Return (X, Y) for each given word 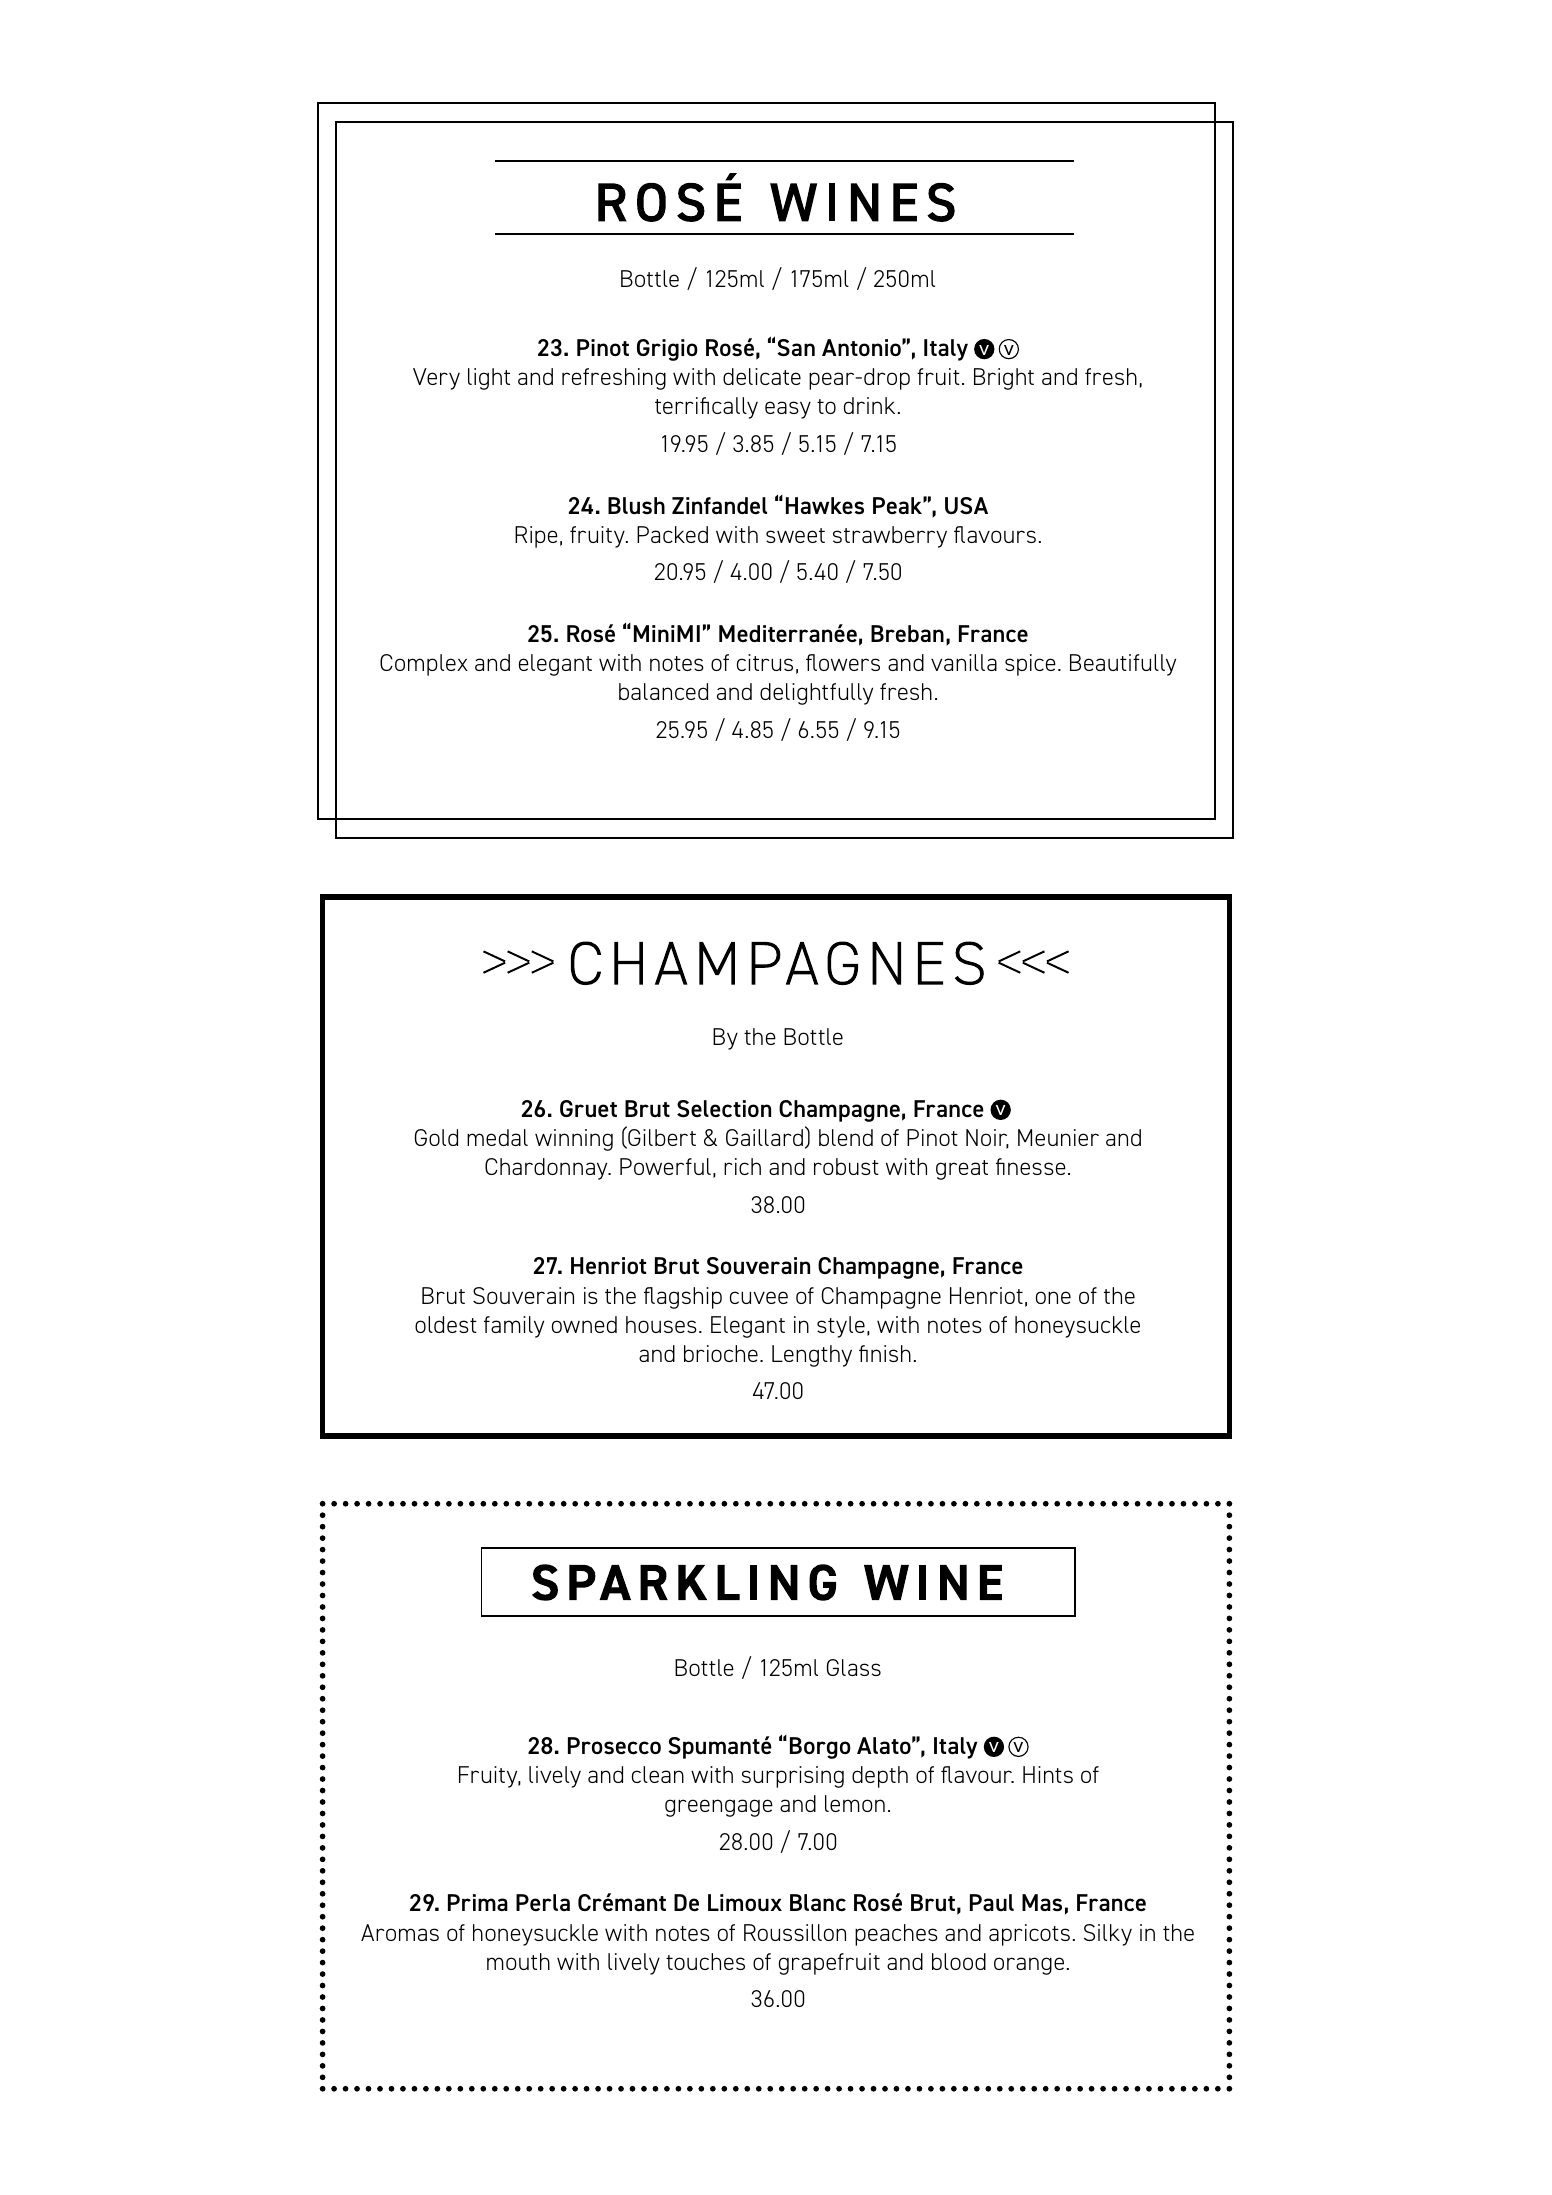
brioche (721, 1353)
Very (436, 379)
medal (497, 1137)
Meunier (1058, 1137)
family (514, 1327)
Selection (724, 1108)
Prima (478, 1902)
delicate (762, 376)
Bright (1004, 379)
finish (885, 1353)
